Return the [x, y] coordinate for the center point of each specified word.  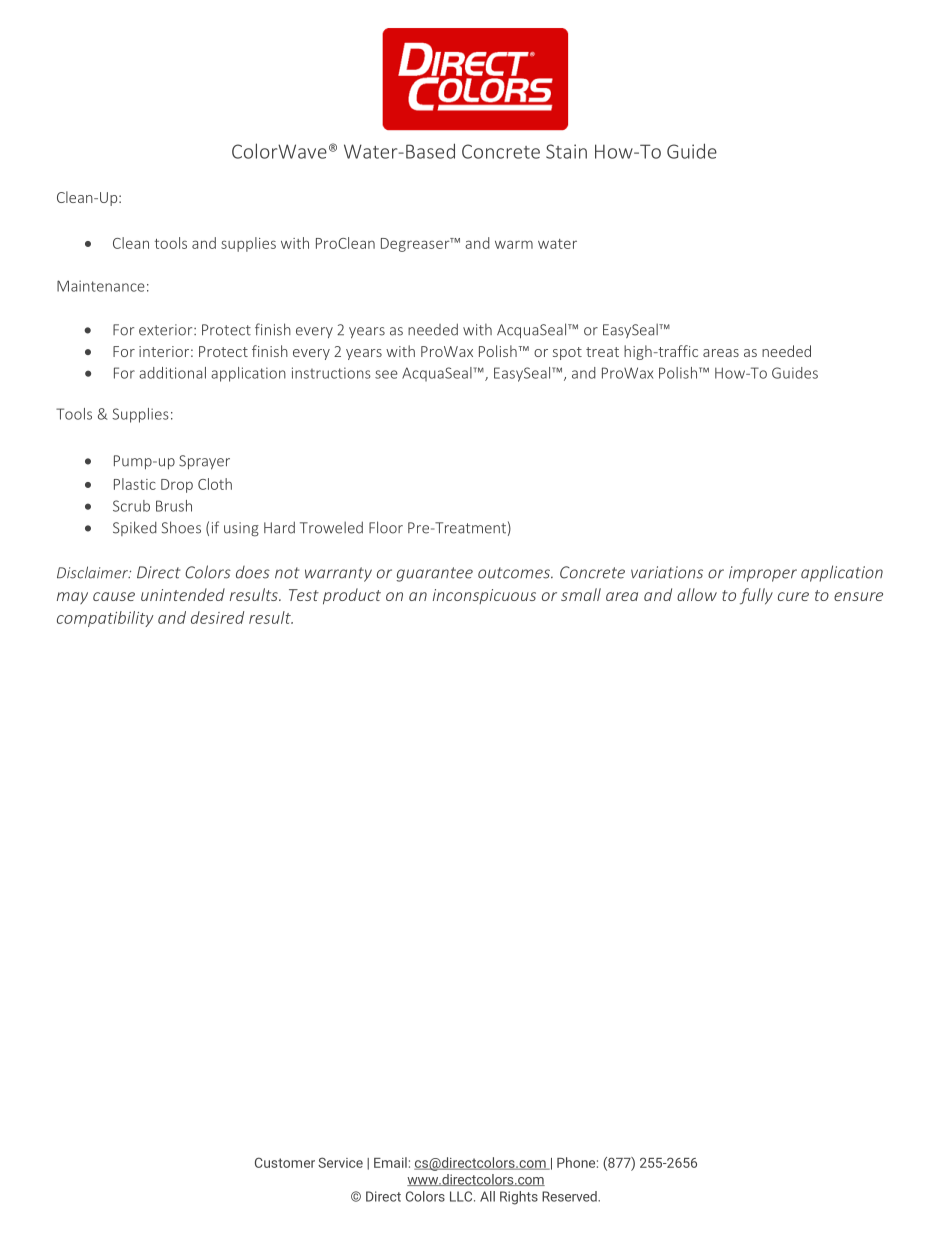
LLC [462, 1196]
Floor [386, 527]
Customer [285, 1162]
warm [514, 244]
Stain [566, 151]
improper [763, 574]
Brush [174, 506]
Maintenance [101, 286]
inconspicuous [484, 596]
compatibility [105, 619]
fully [756, 596]
